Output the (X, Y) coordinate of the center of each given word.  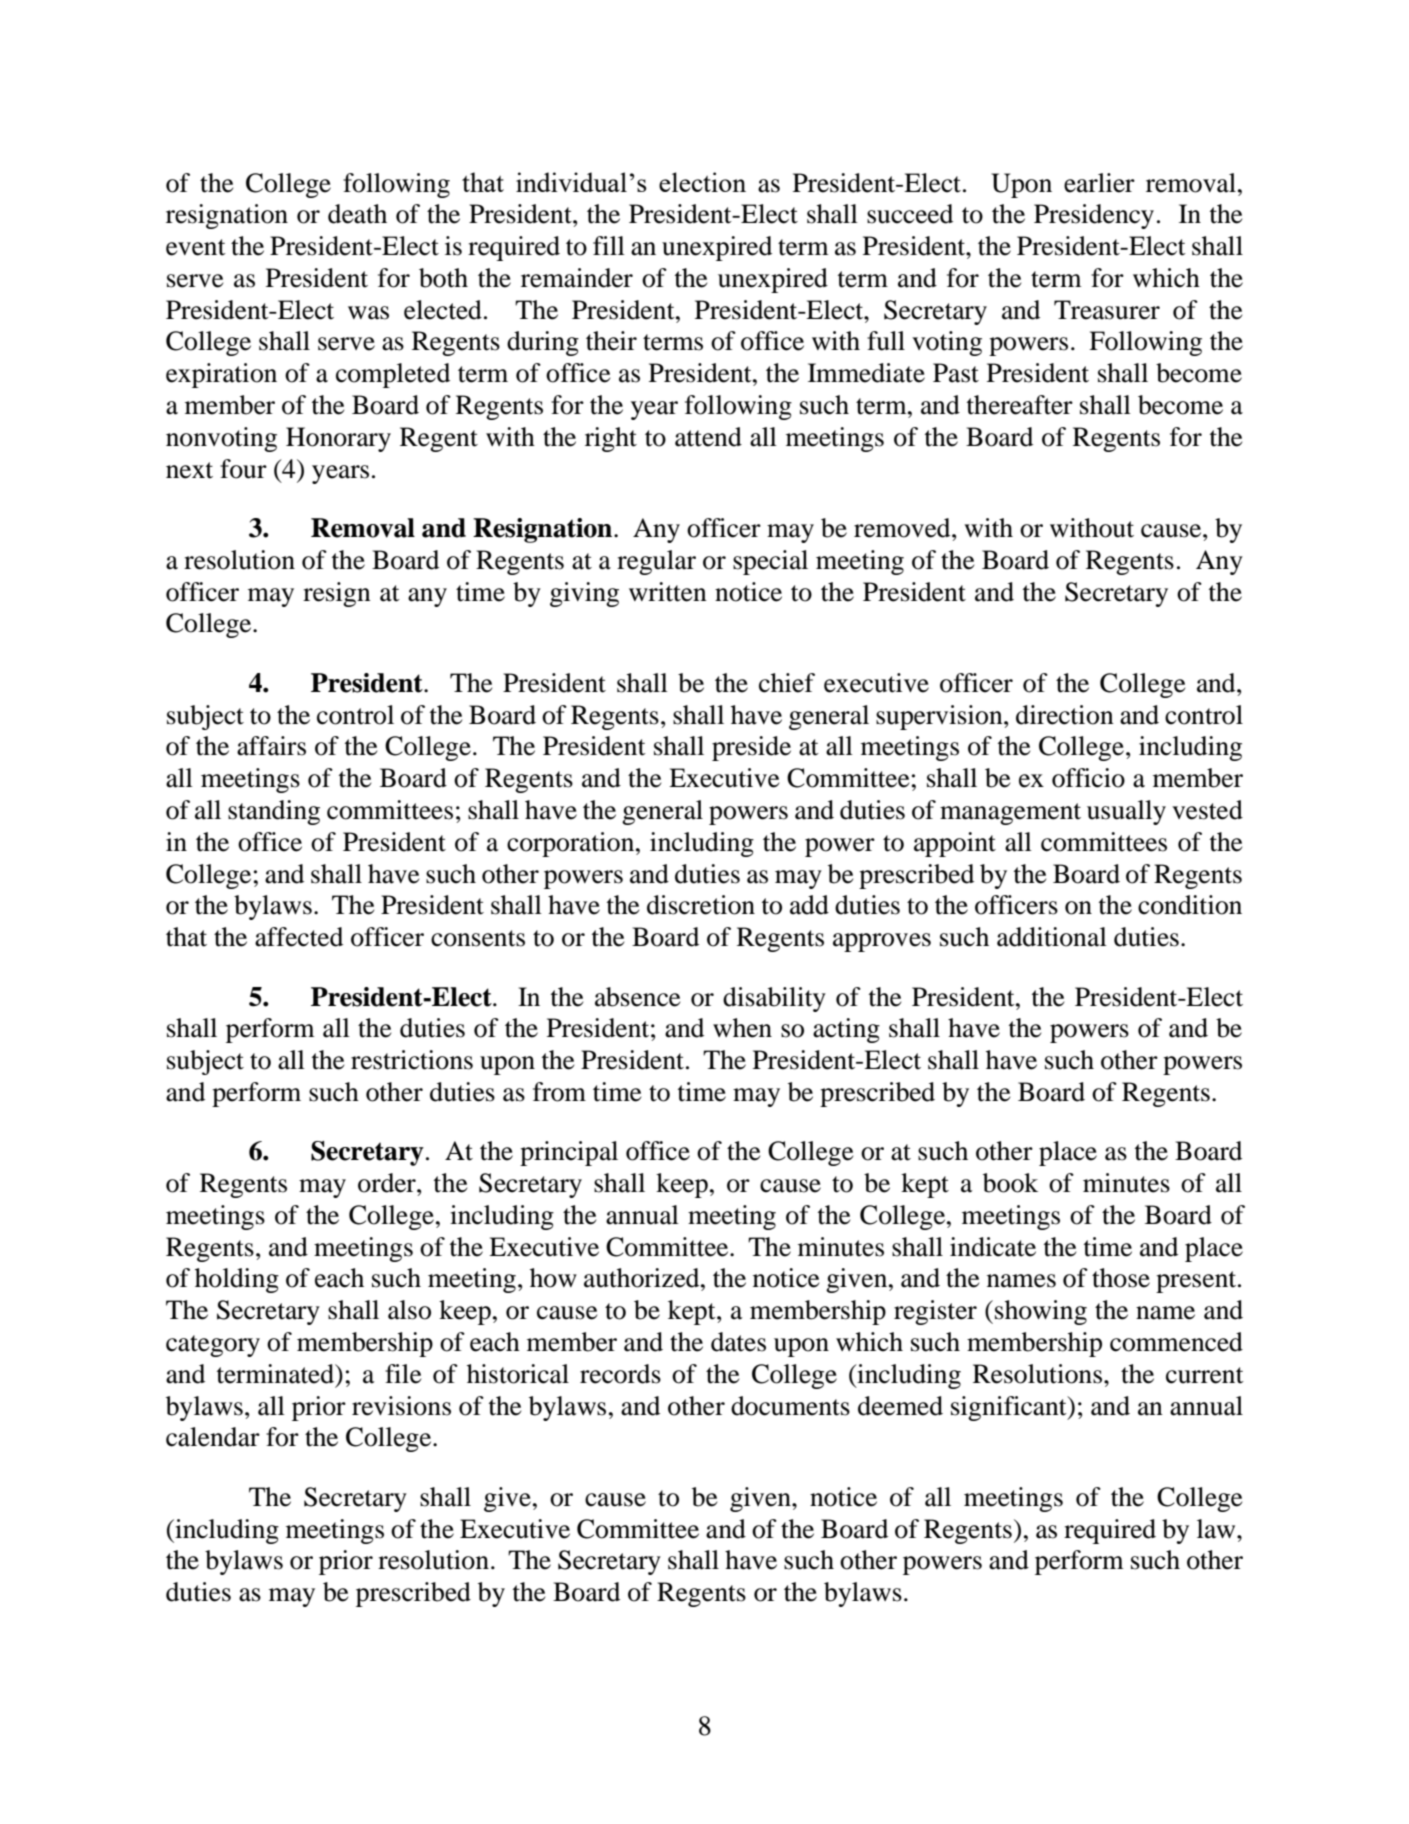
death (357, 214)
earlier (1099, 183)
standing (274, 812)
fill (609, 245)
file (403, 1374)
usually (1126, 812)
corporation (572, 844)
